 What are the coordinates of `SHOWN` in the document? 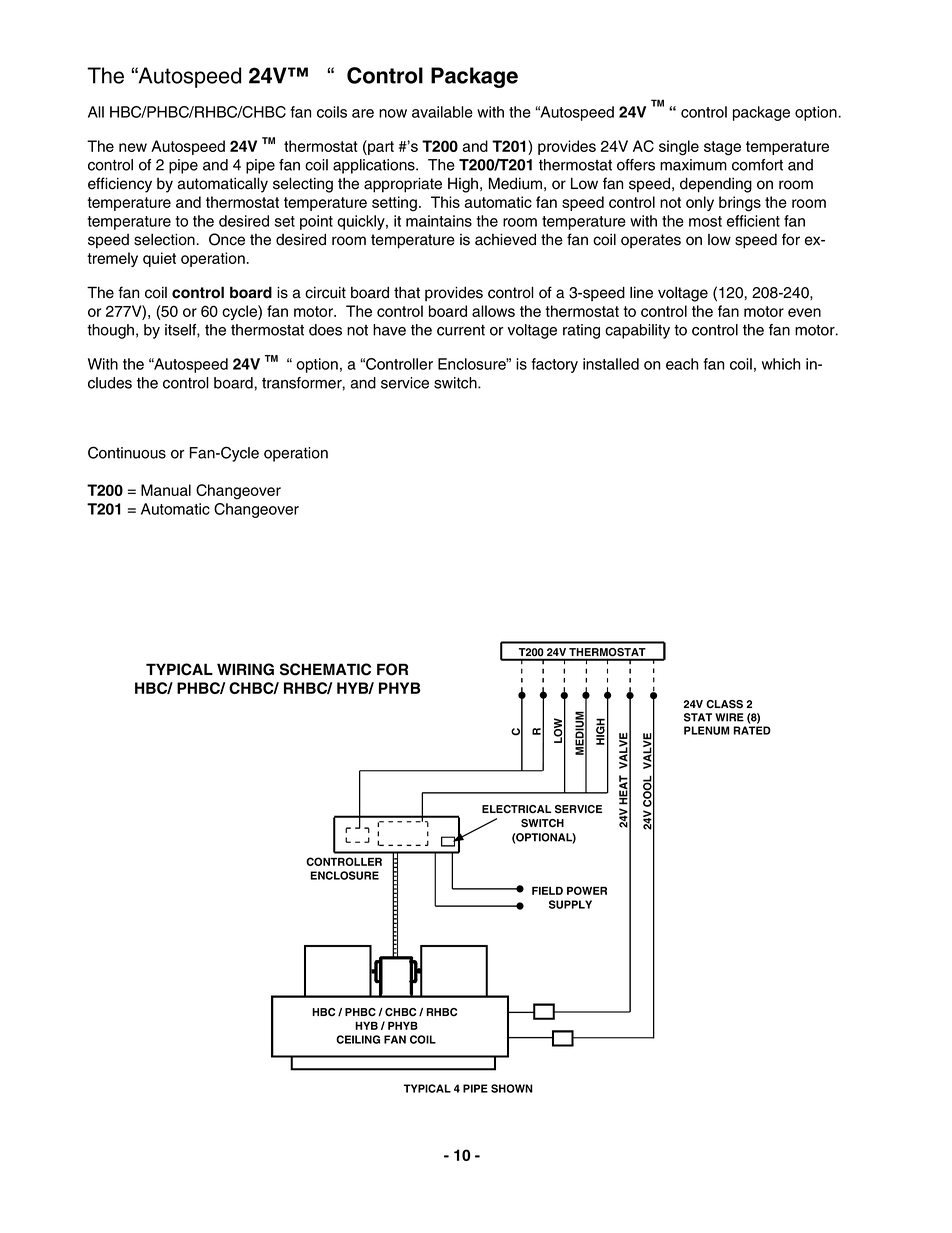 It's located at (512, 1088).
